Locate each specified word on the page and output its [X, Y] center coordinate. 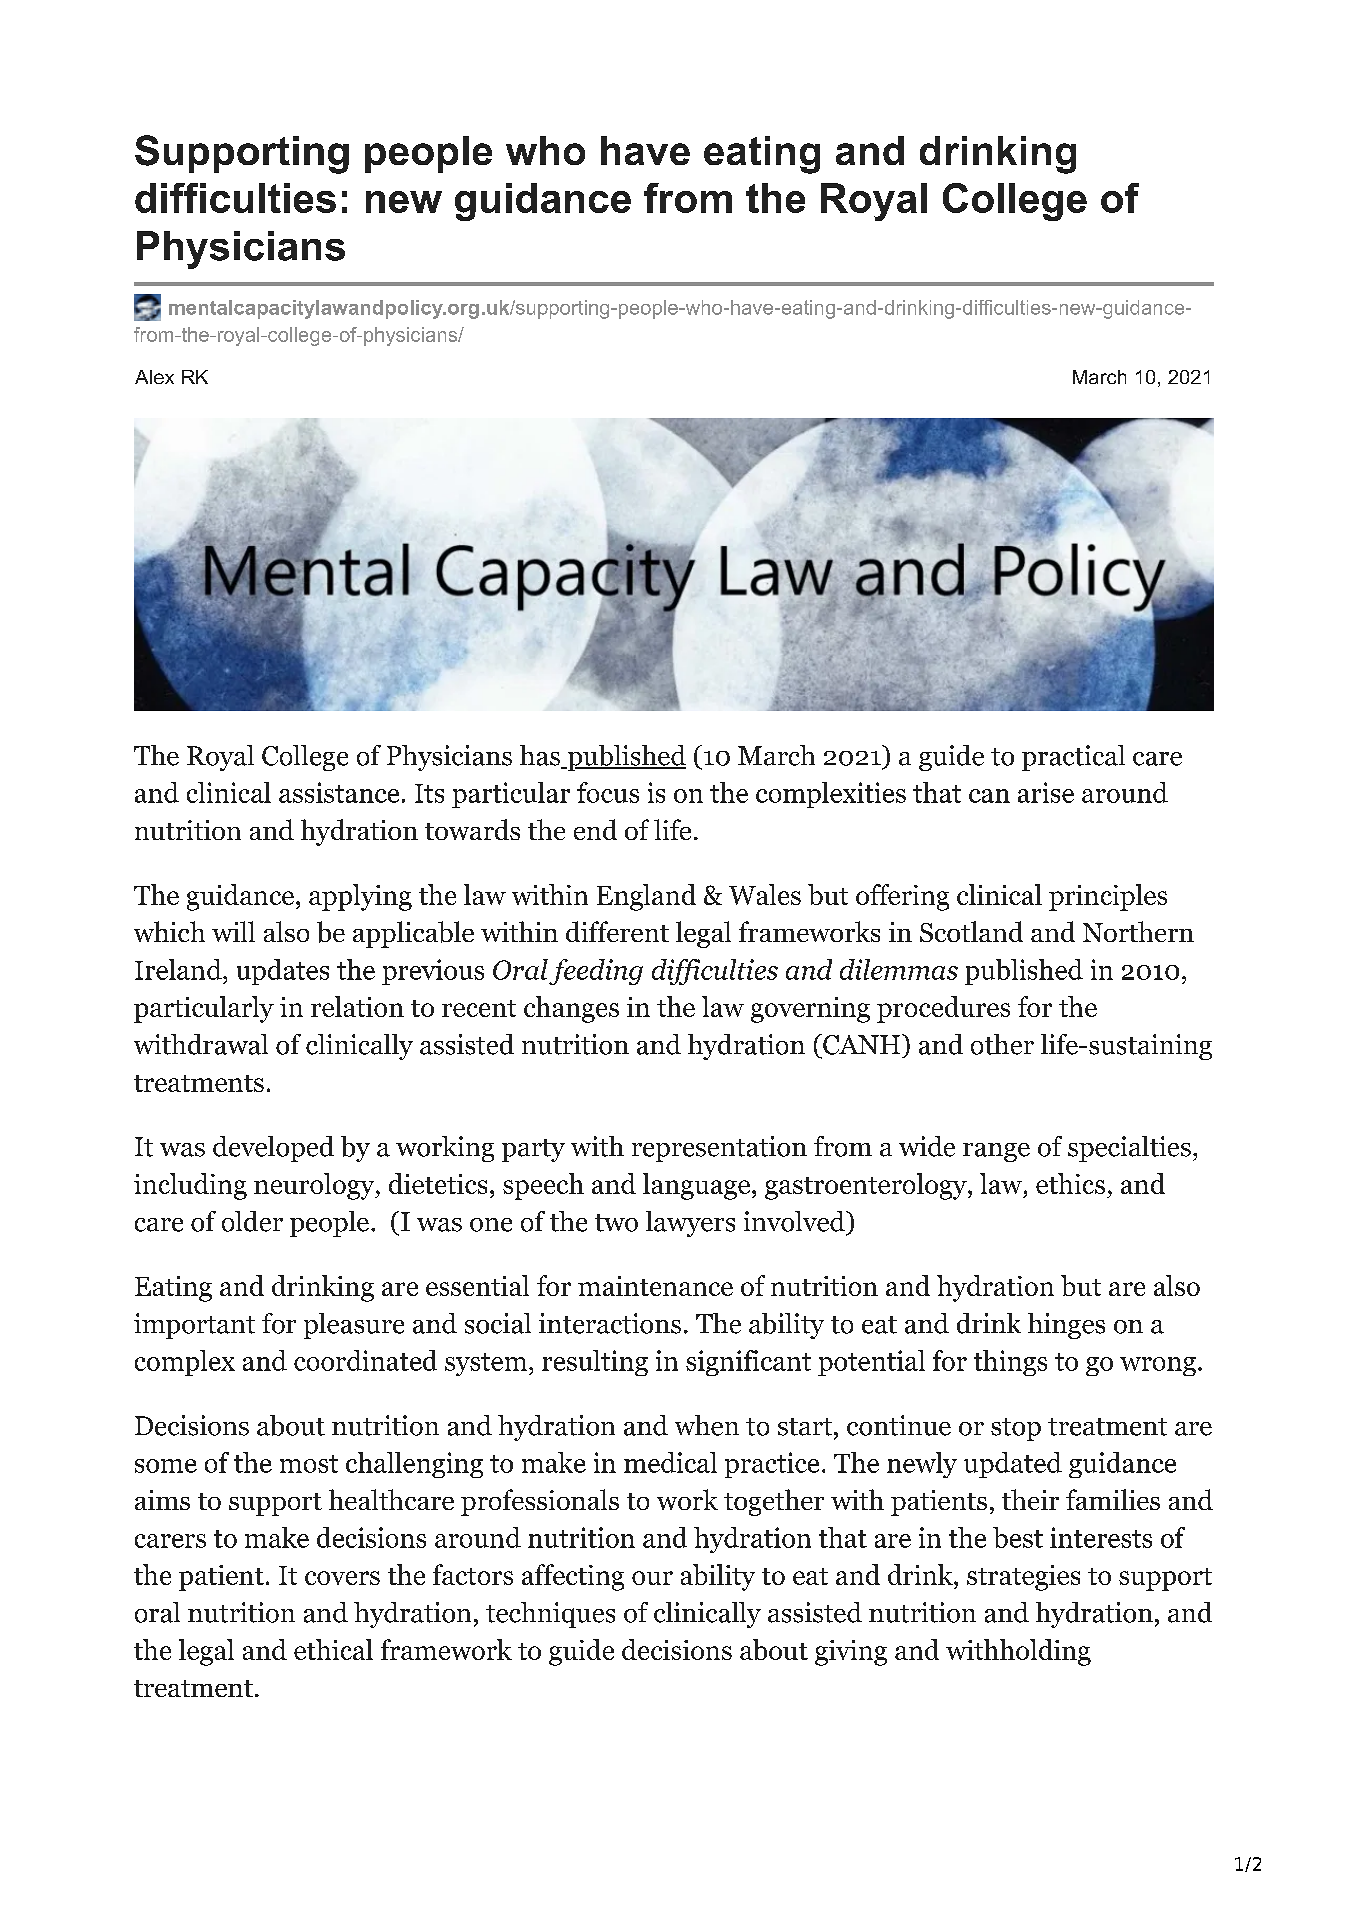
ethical [333, 1649]
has [541, 756]
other [1002, 1044]
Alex [154, 377]
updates [283, 972]
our [652, 1578]
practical [1073, 758]
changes [571, 1009]
